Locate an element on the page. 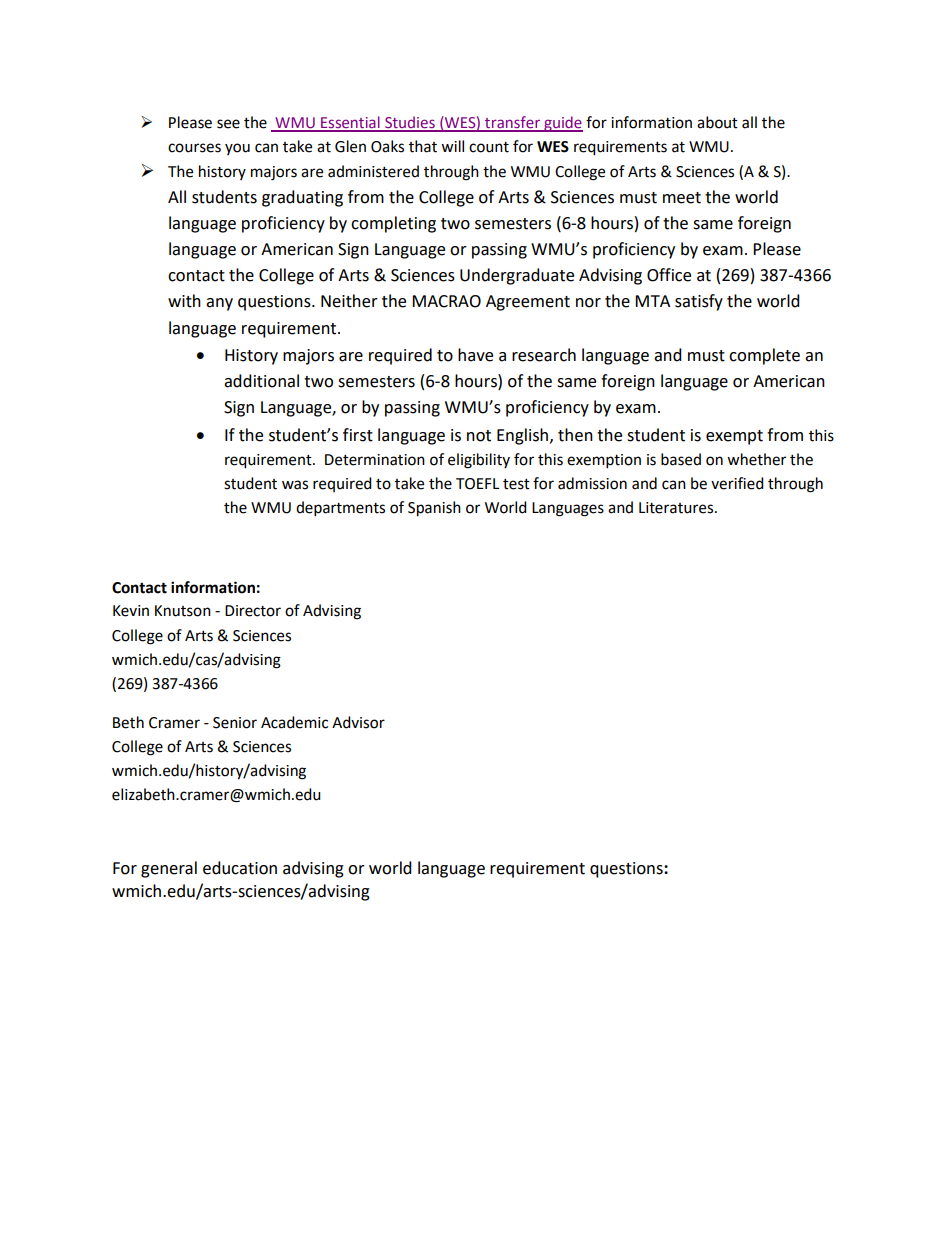 The width and height of the page is (952, 1233). Literatures is located at coordinates (677, 508).
